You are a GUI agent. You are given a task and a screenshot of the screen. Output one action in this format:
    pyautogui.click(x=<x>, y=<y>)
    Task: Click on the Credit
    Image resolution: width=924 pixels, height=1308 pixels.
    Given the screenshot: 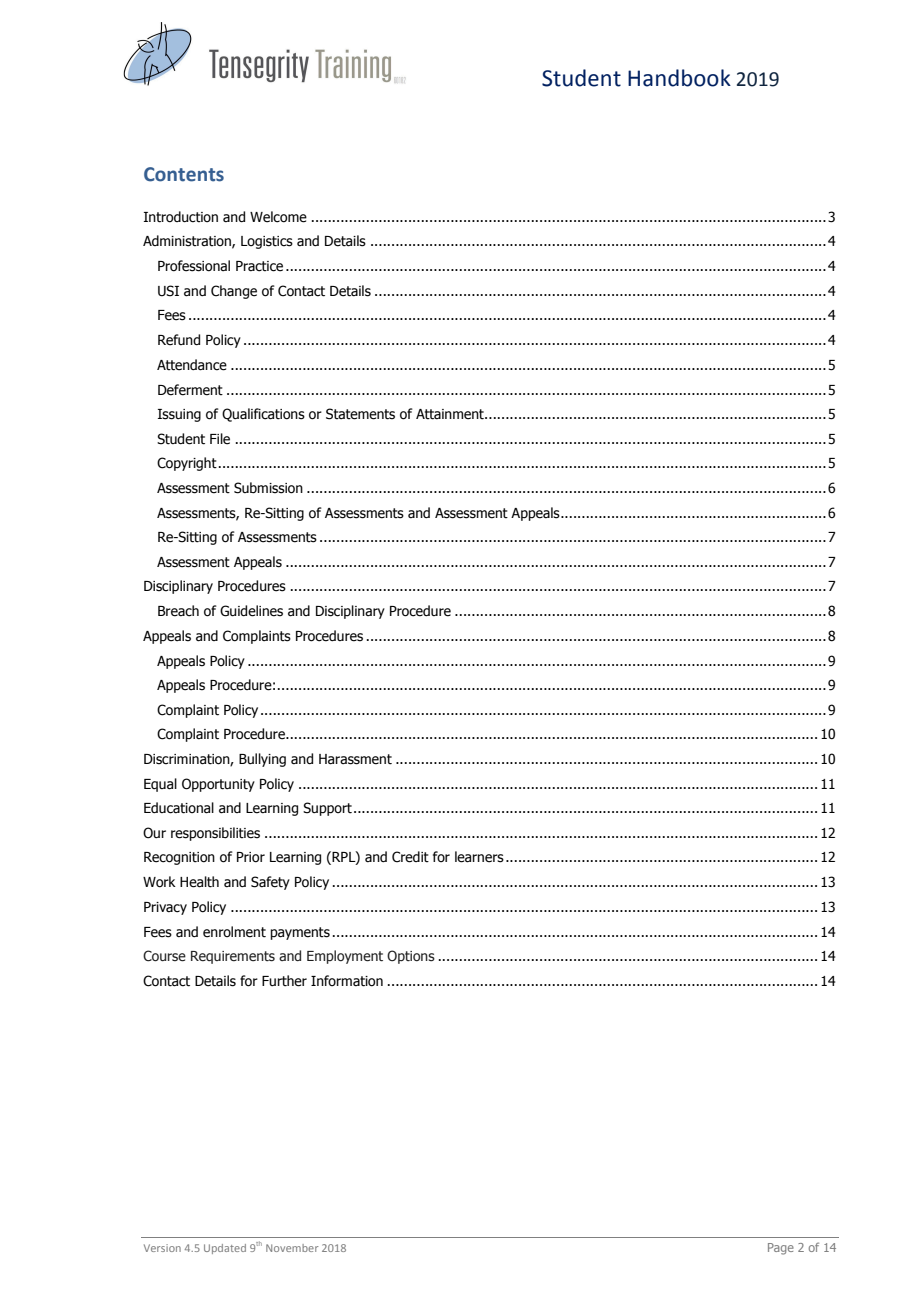 What is the action you would take?
    pyautogui.click(x=410, y=857)
